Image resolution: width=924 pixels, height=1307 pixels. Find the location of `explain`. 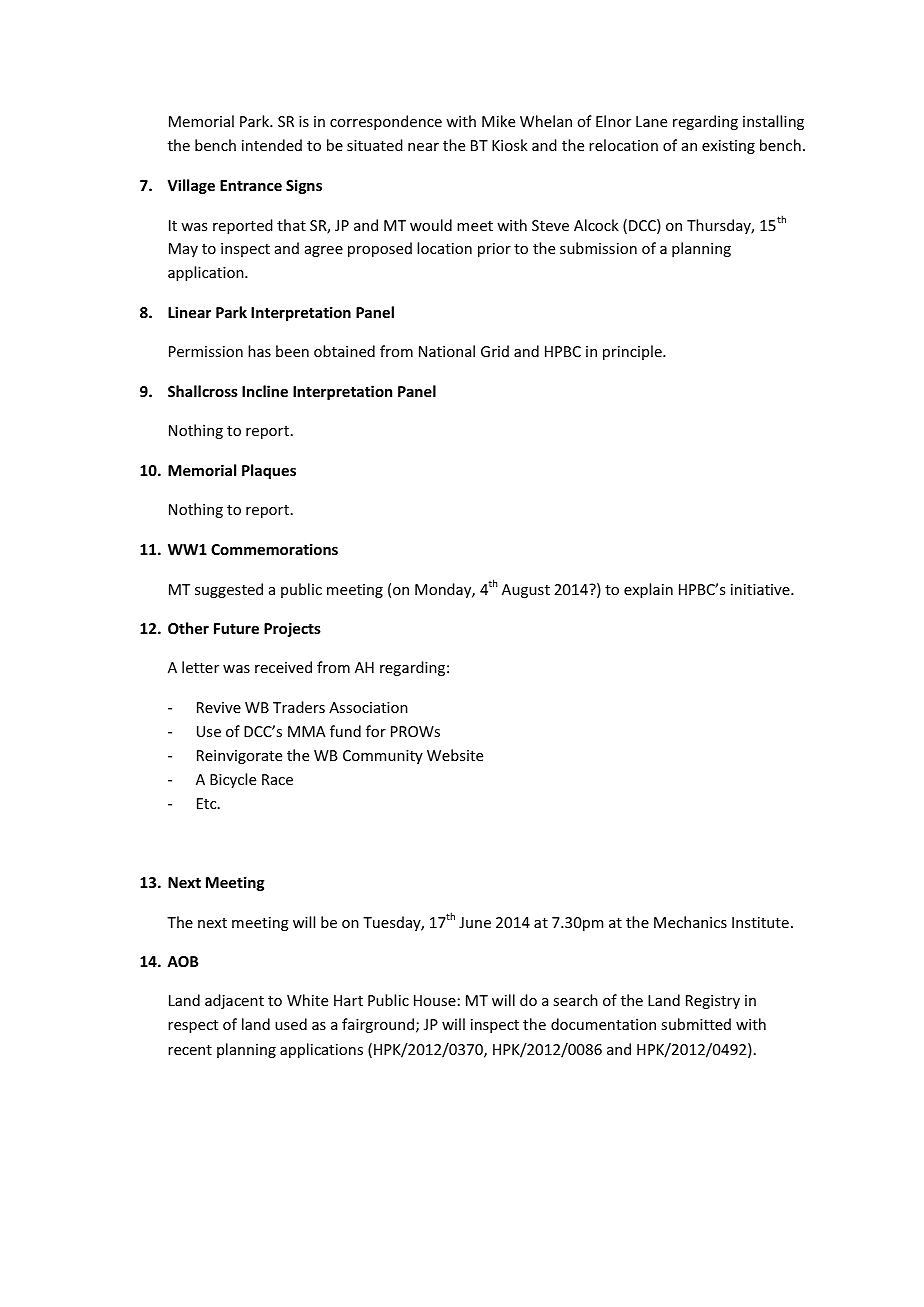

explain is located at coordinates (648, 590).
